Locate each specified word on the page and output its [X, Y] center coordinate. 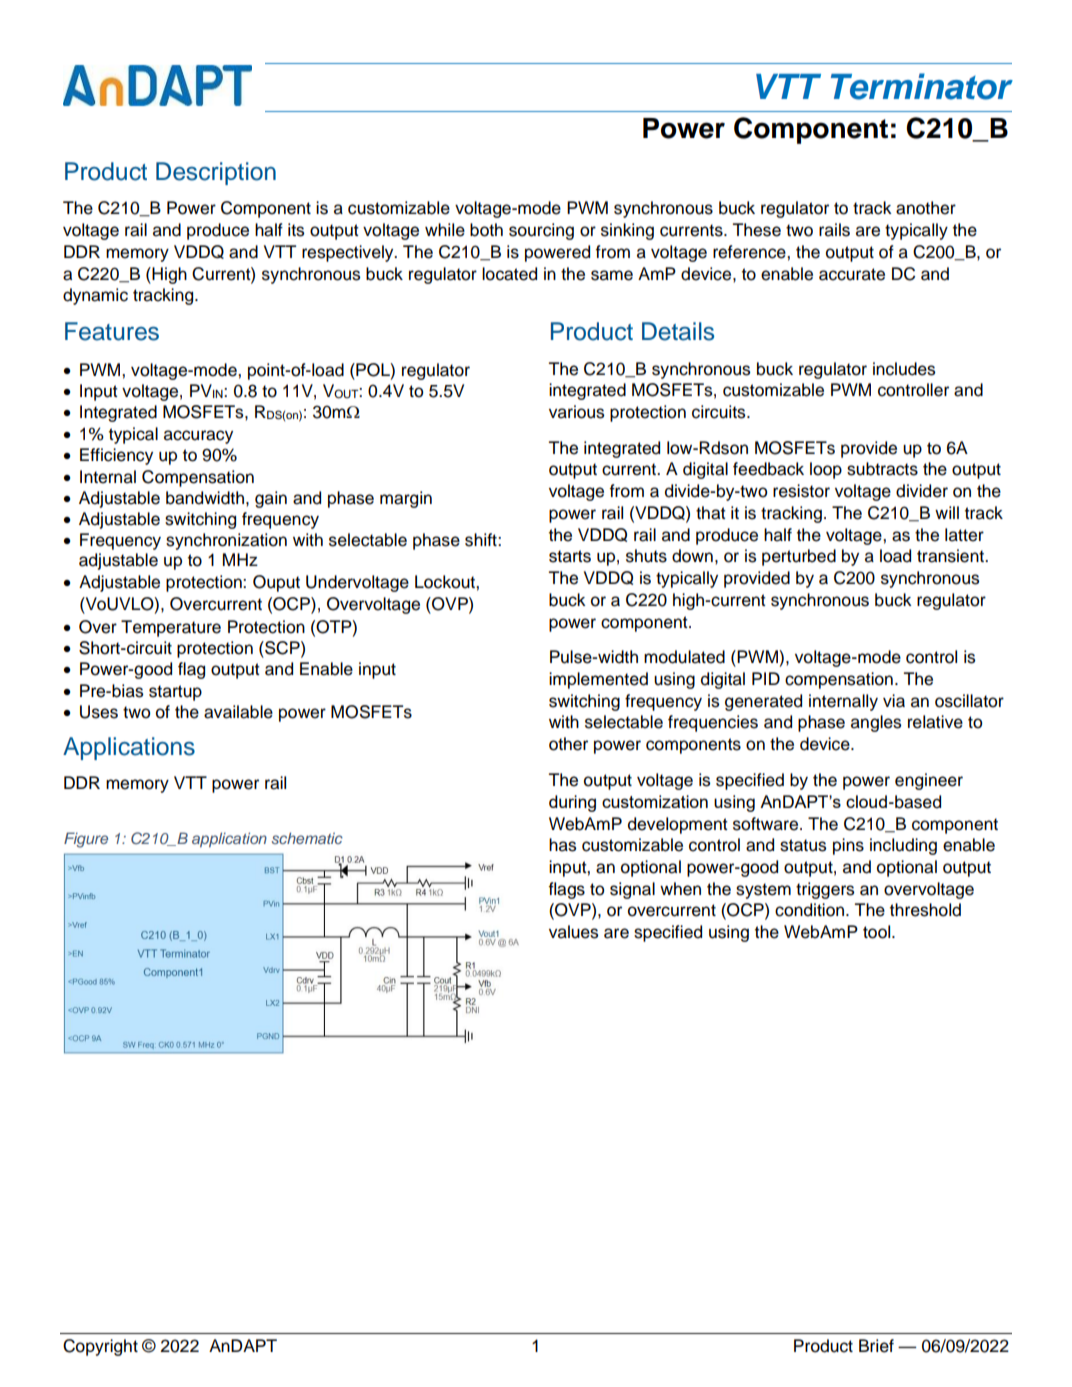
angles [876, 723]
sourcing [541, 231]
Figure [86, 840]
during [572, 803]
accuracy [198, 437]
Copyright [100, 1347]
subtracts [882, 469]
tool [878, 932]
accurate [852, 274]
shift [482, 540]
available [238, 712]
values [573, 932]
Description [216, 173]
